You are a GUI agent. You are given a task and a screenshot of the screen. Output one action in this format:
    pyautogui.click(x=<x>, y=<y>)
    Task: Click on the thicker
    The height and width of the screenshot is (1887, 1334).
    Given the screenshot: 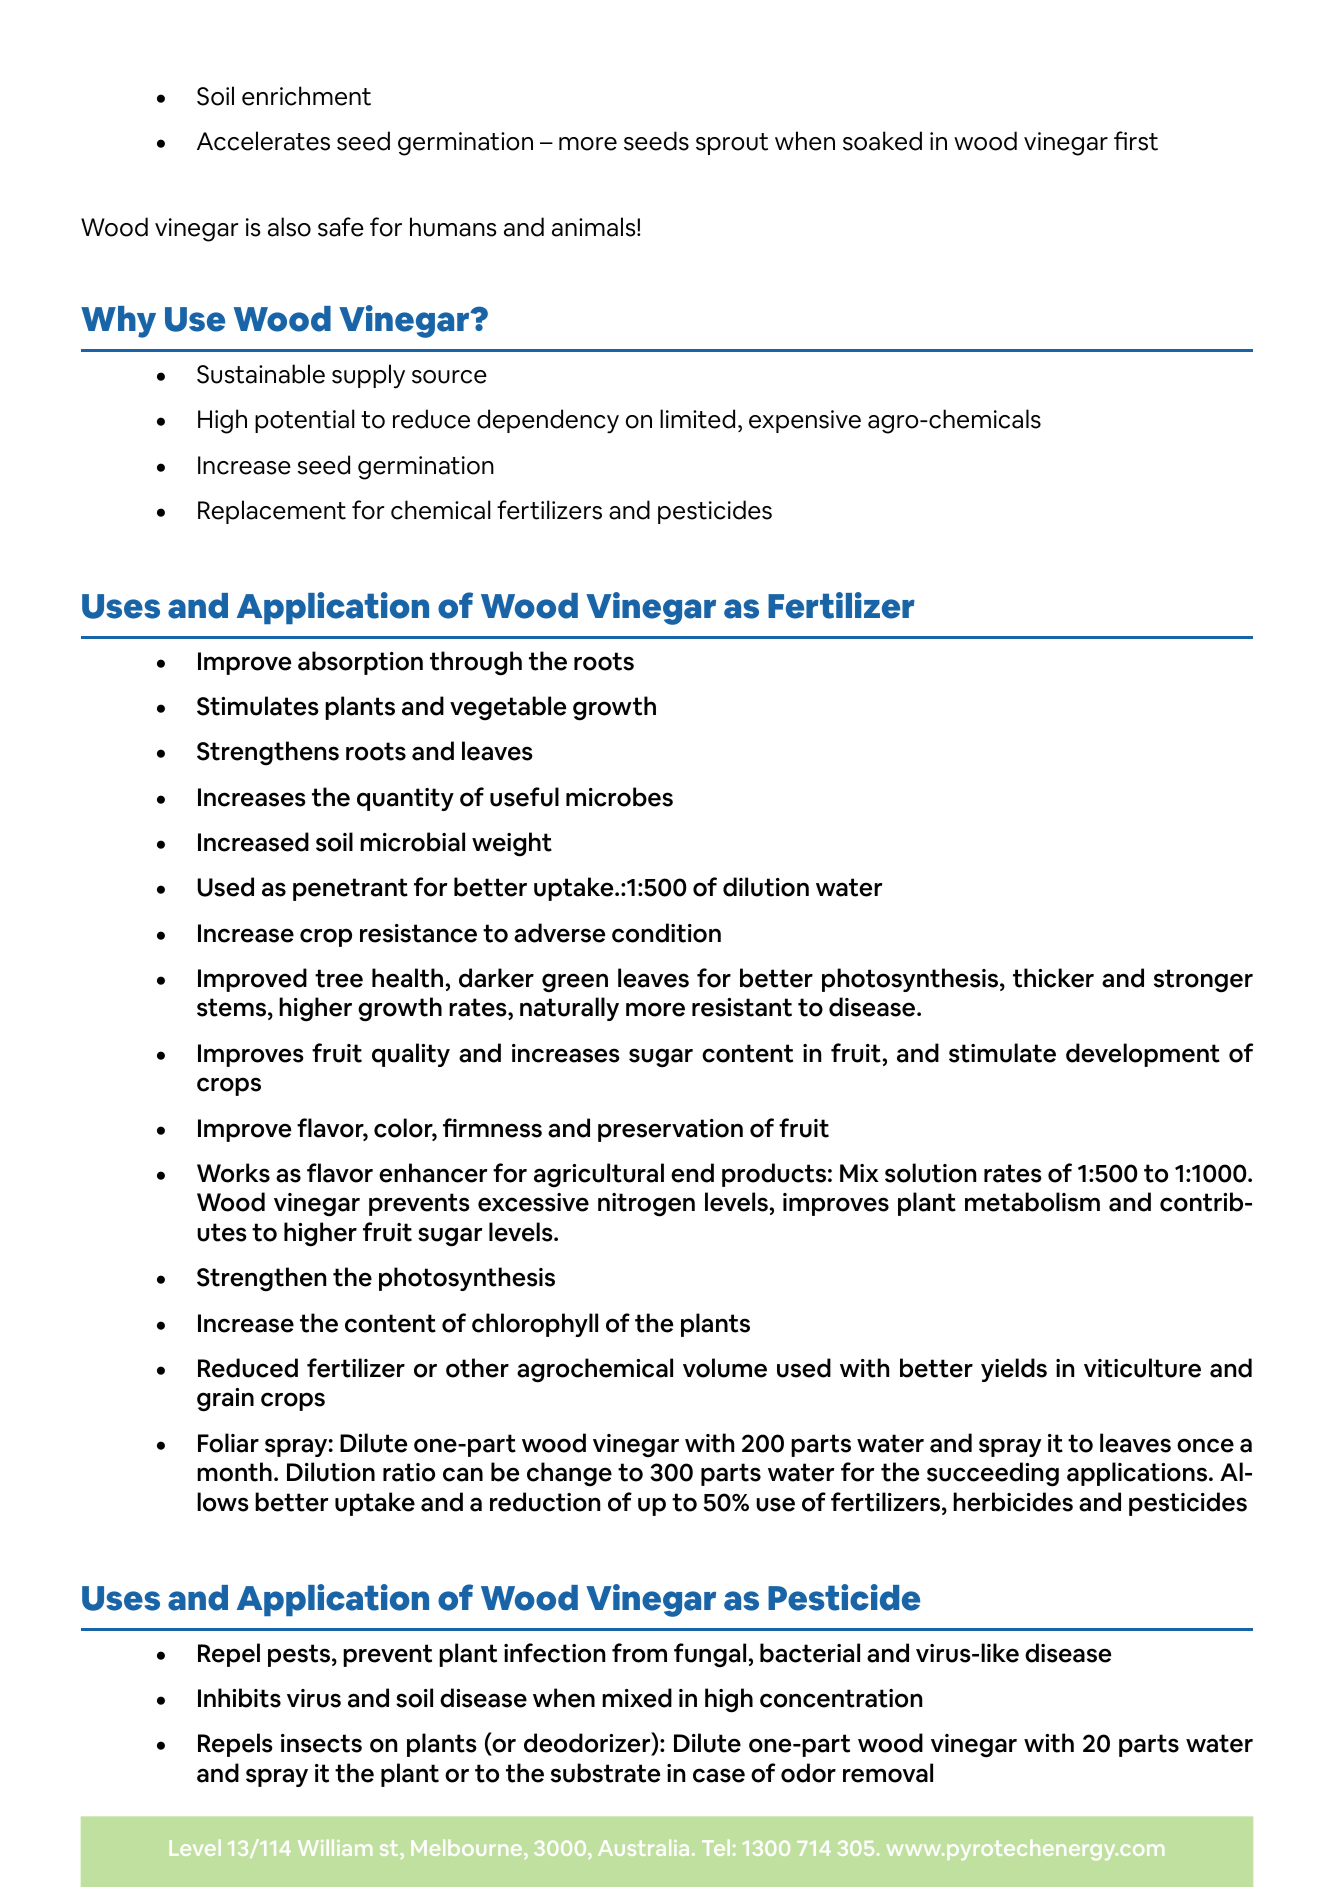 What is the action you would take?
    pyautogui.click(x=1053, y=978)
